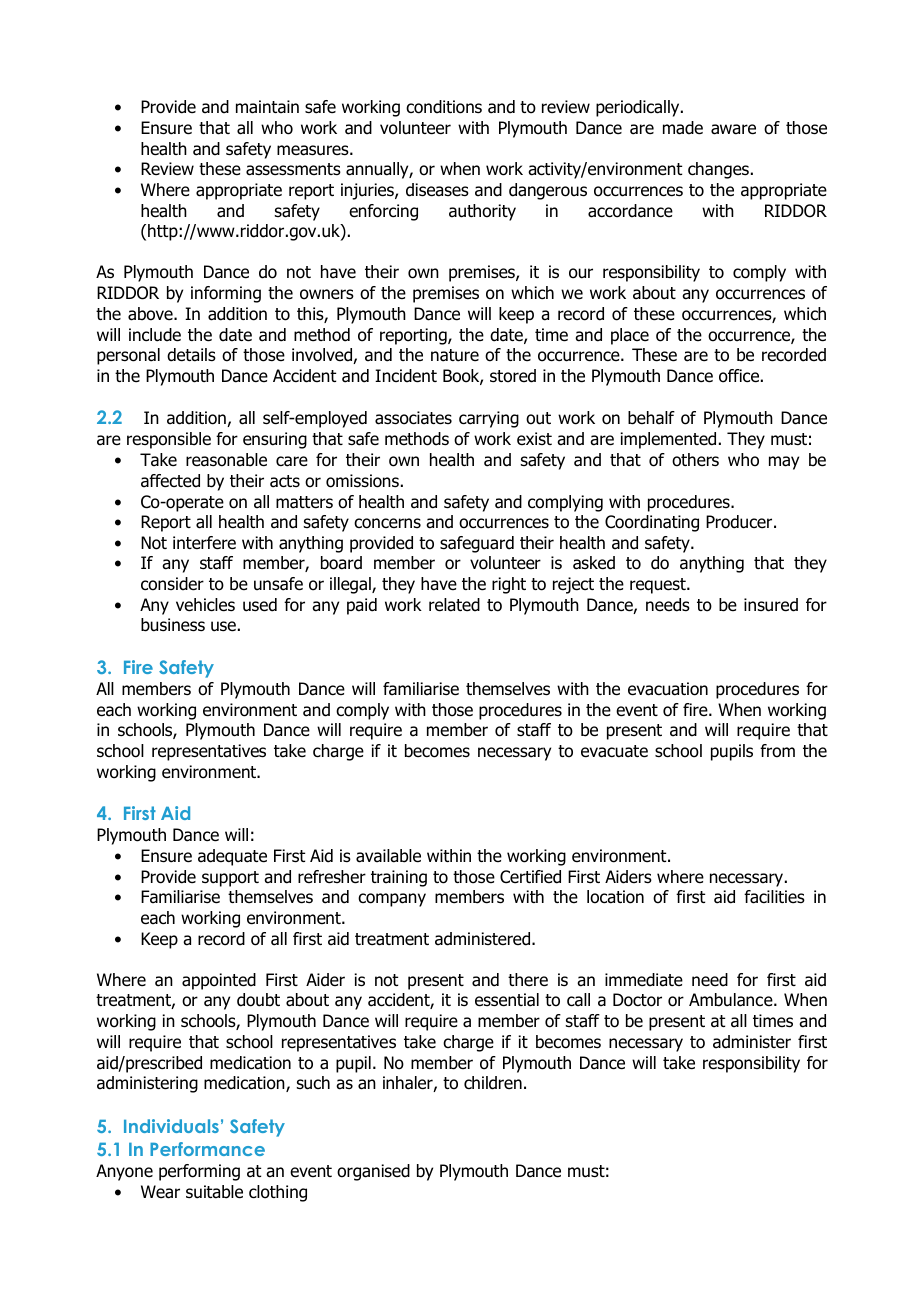 The image size is (924, 1308). What do you see at coordinates (267, 107) in the screenshot?
I see `maintain` at bounding box center [267, 107].
